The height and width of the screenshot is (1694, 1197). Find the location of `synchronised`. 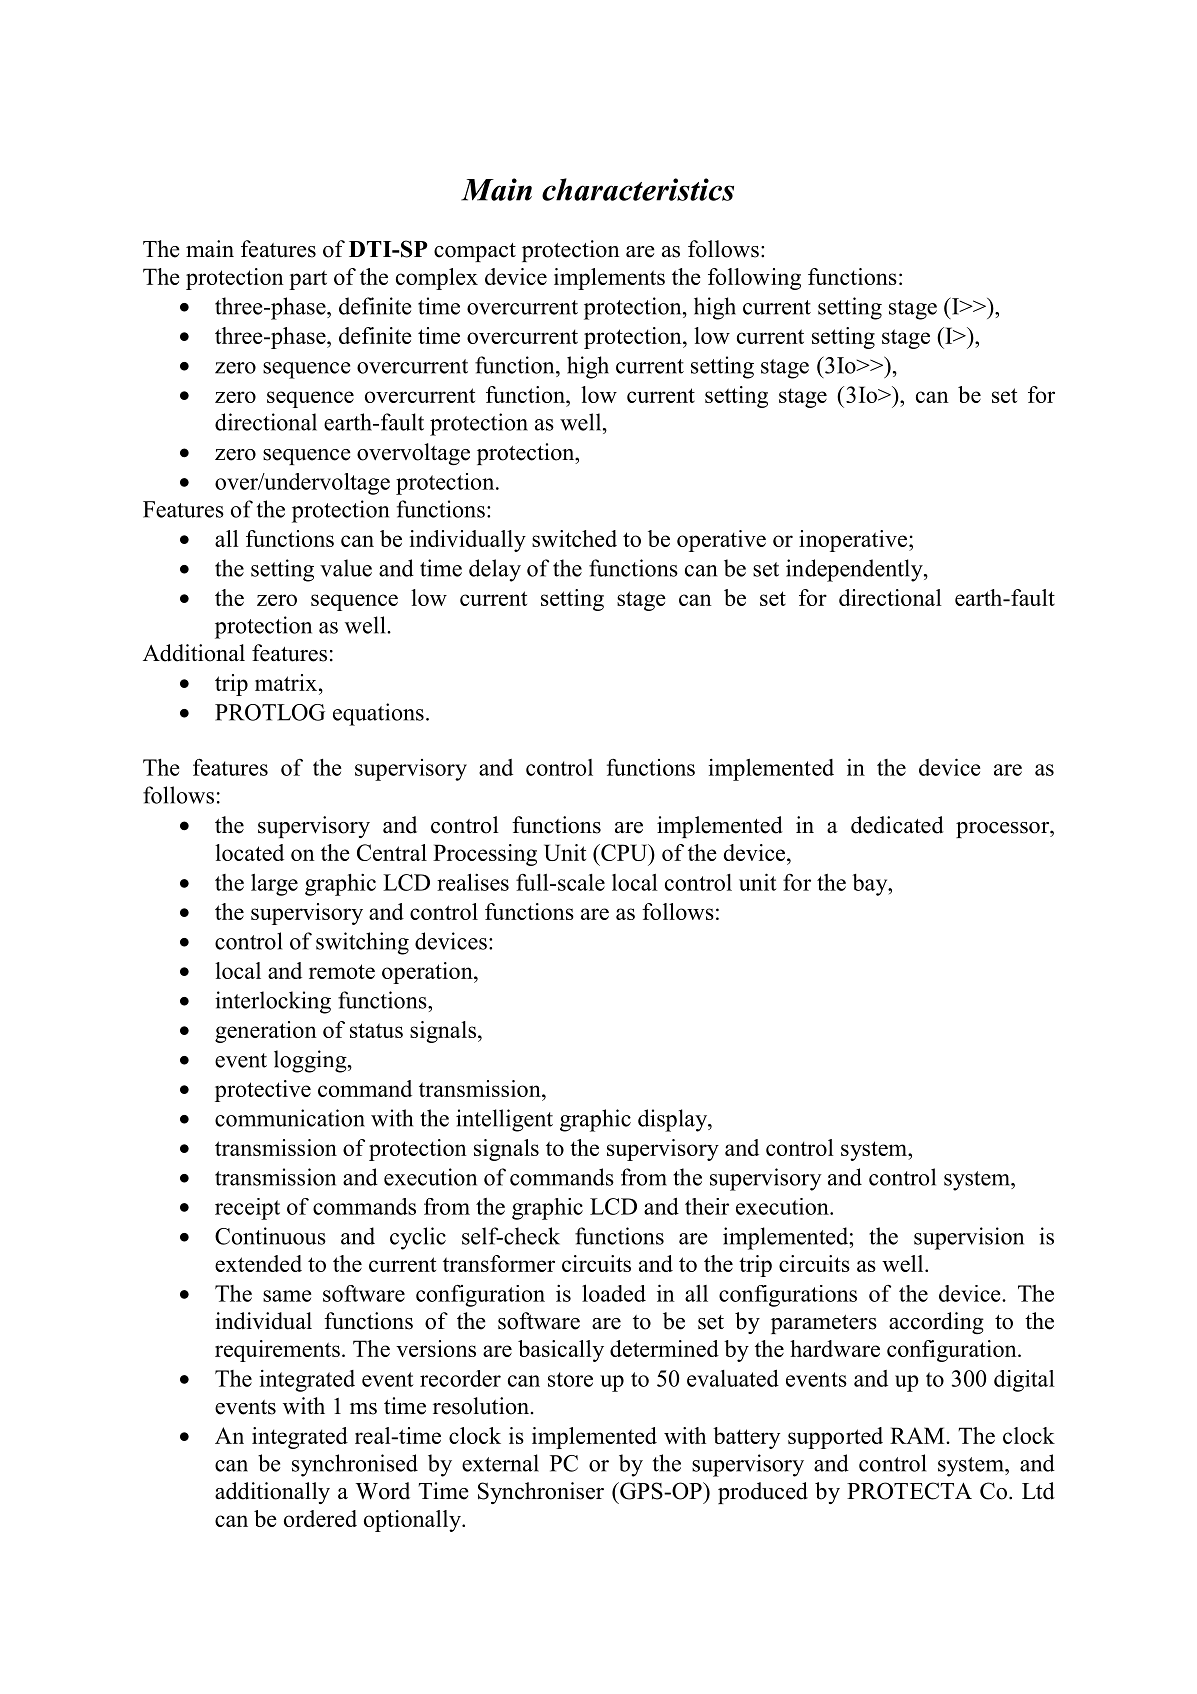

synchronised is located at coordinates (355, 1465).
